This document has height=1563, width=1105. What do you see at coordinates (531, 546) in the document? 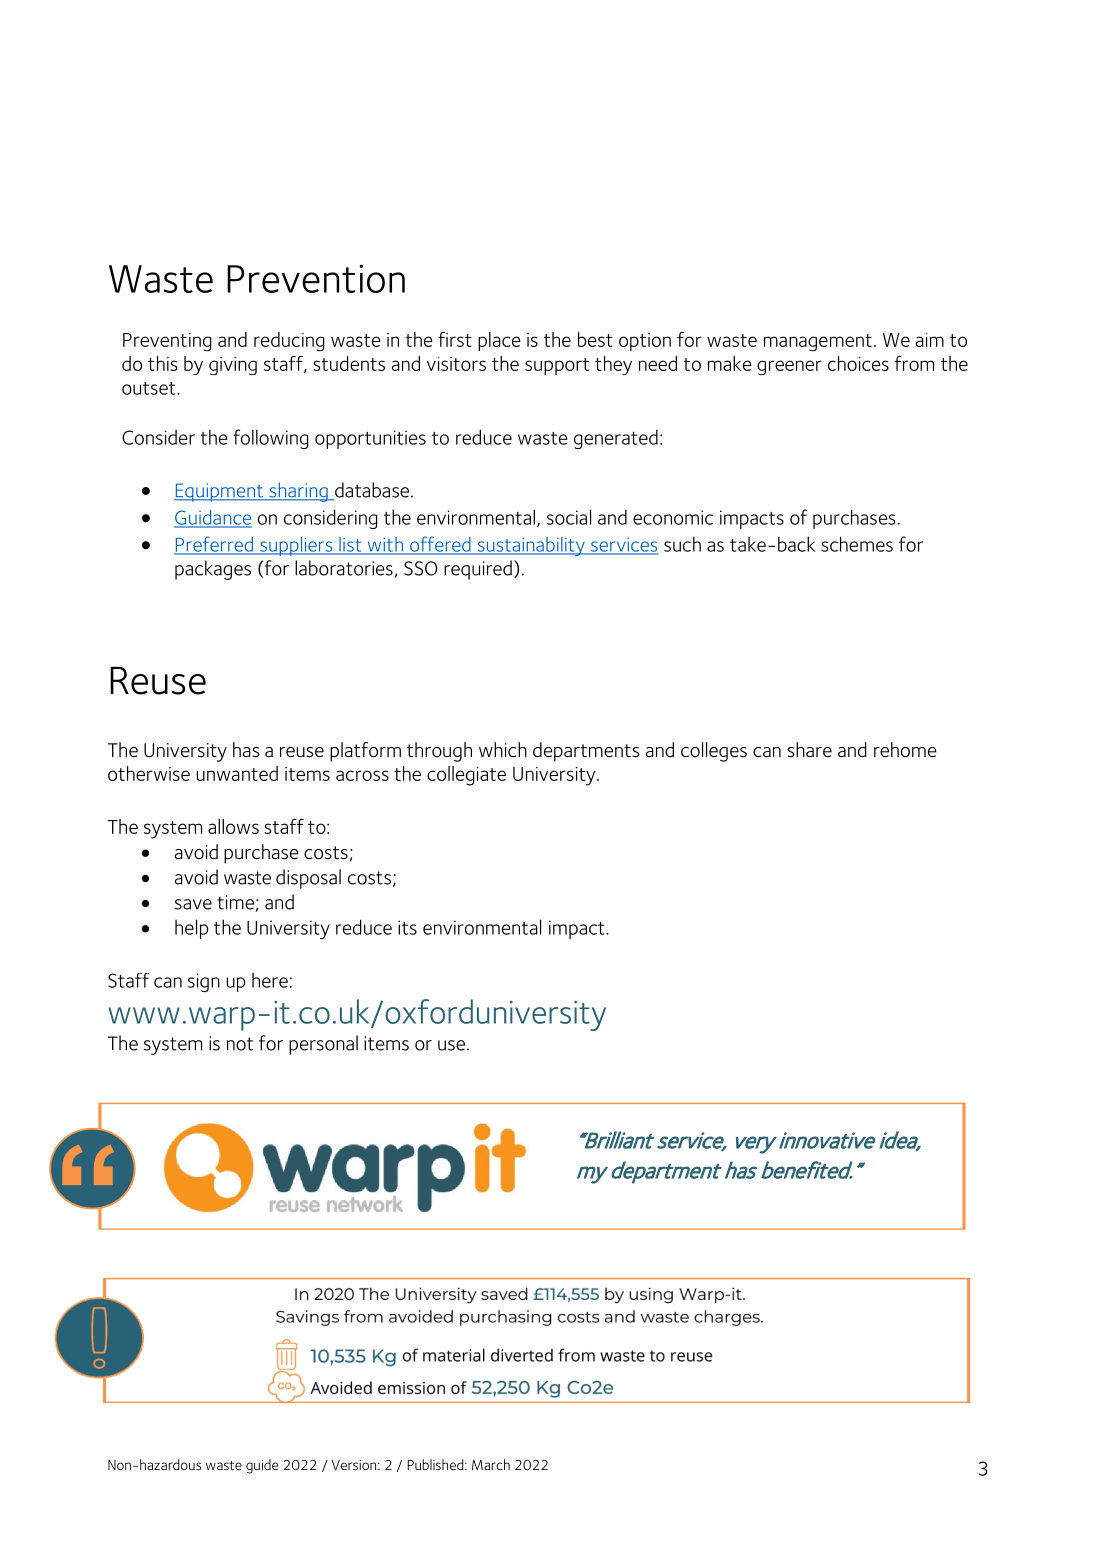
I see `sustainability` at bounding box center [531, 546].
